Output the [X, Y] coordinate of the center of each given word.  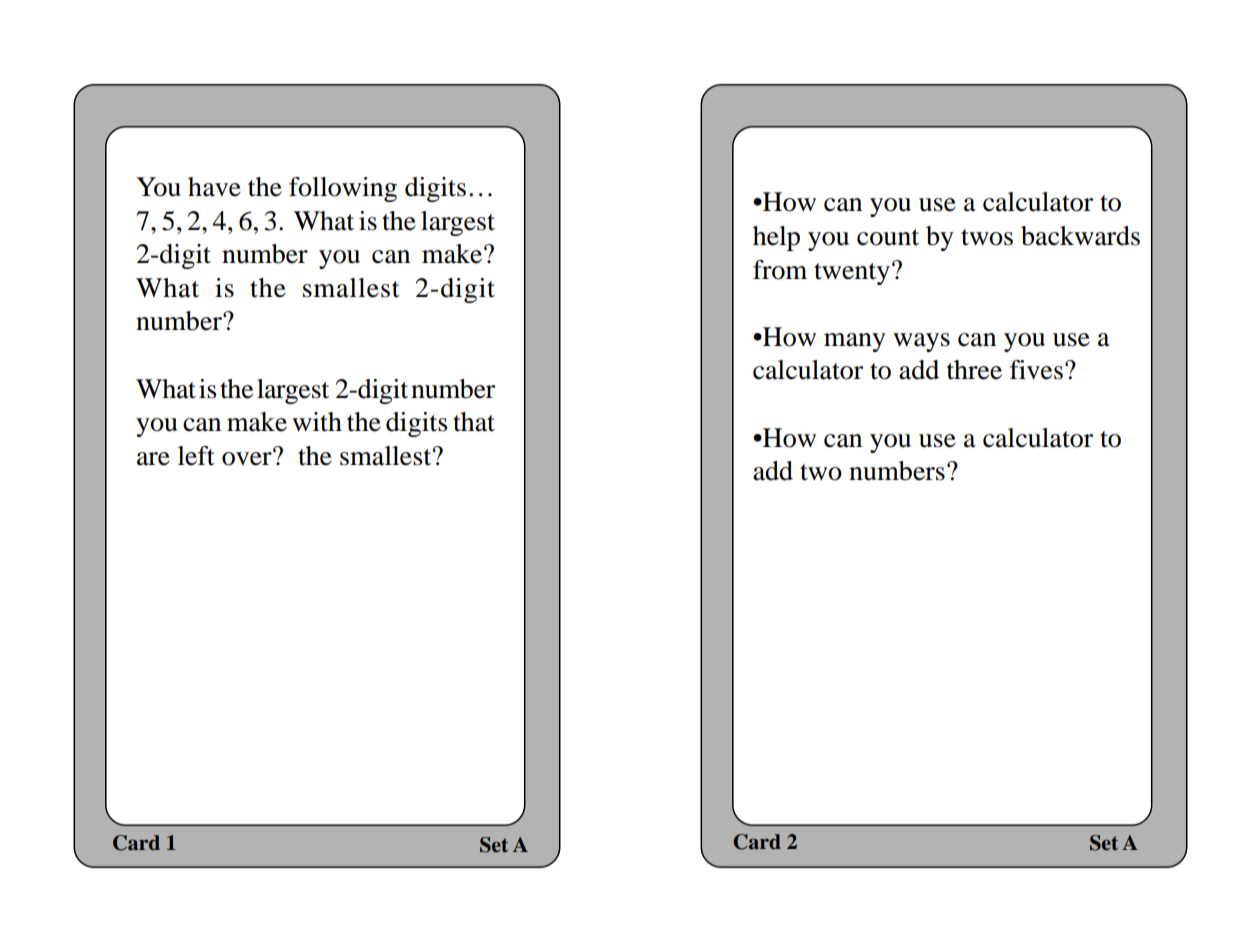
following [343, 189]
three [974, 370]
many [855, 342]
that [474, 422]
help [776, 238]
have [214, 187]
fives [1036, 370]
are [153, 459]
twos [987, 237]
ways [921, 342]
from [780, 270]
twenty [852, 274]
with [317, 422]
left [196, 456]
